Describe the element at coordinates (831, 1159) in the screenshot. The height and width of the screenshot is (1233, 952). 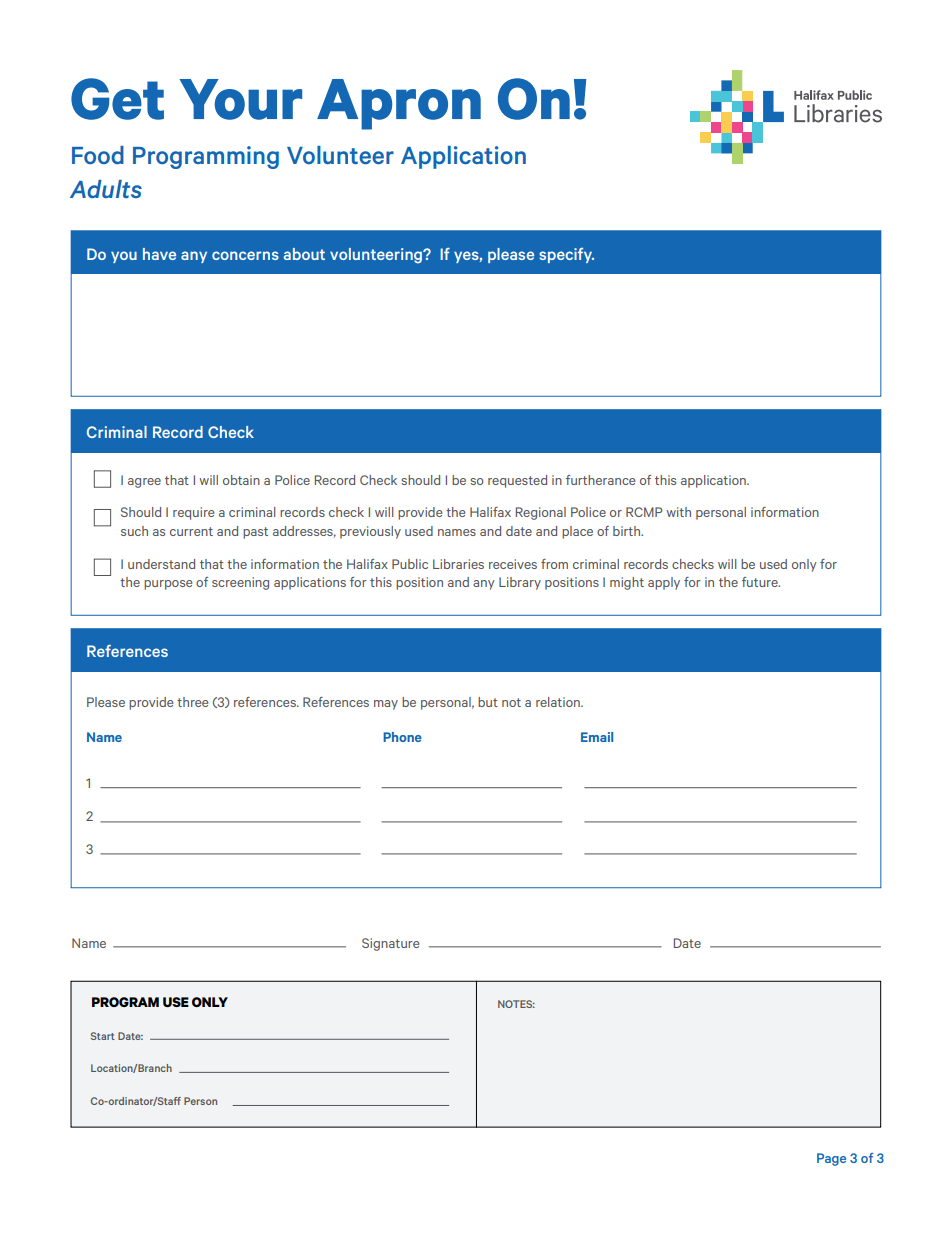
I see `Page` at that location.
